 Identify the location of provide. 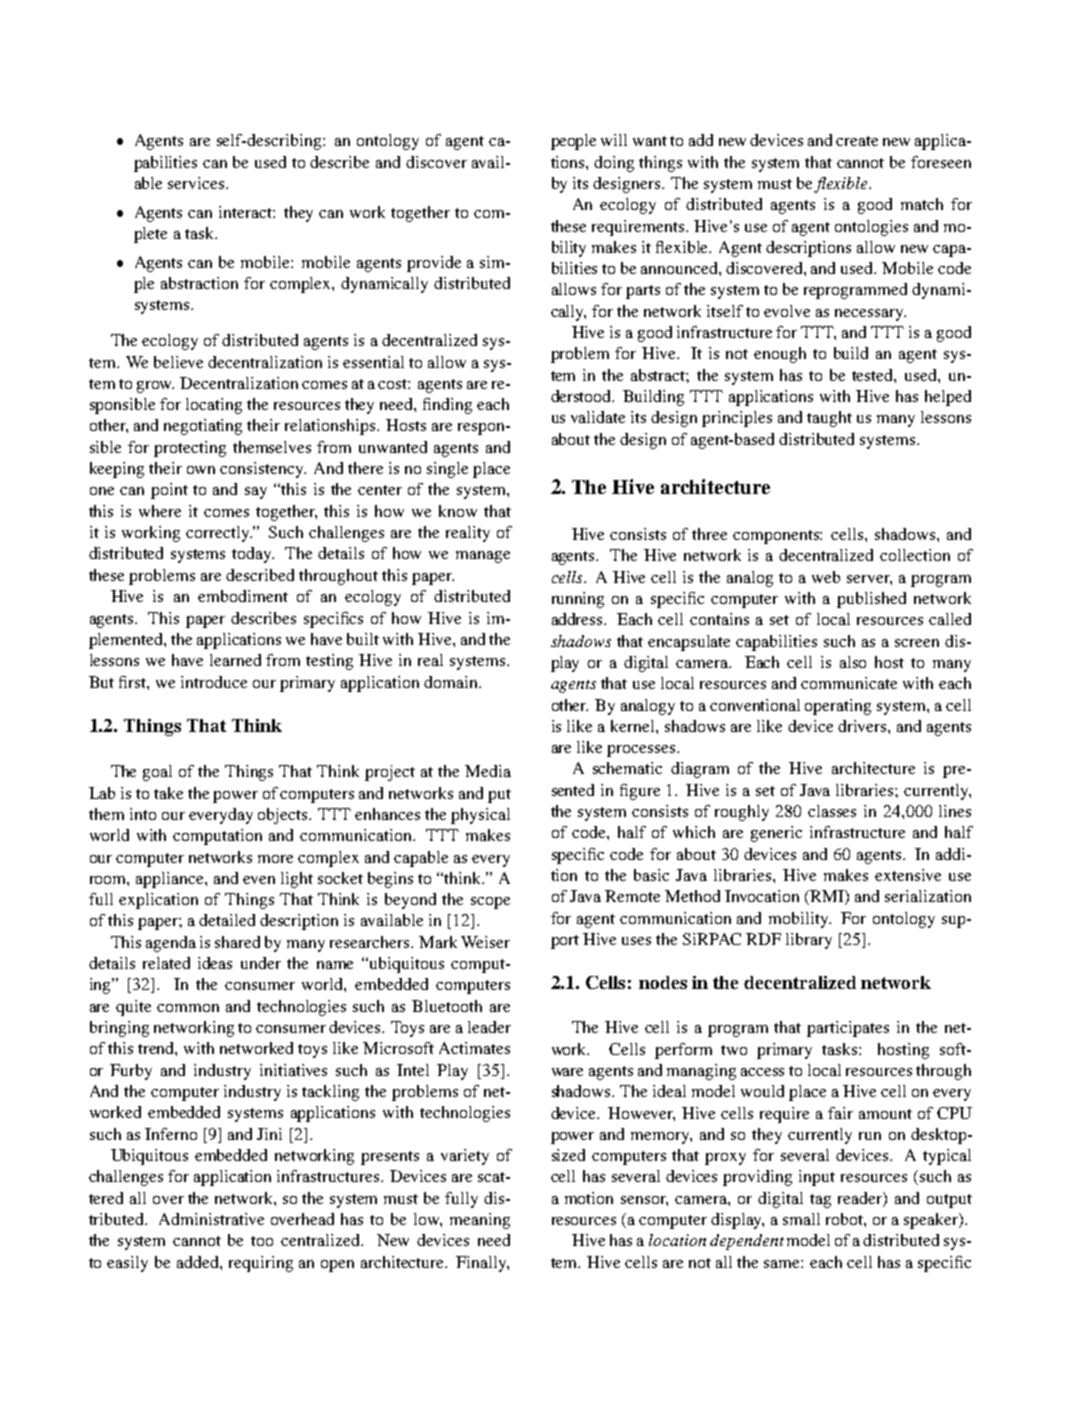
(434, 264).
